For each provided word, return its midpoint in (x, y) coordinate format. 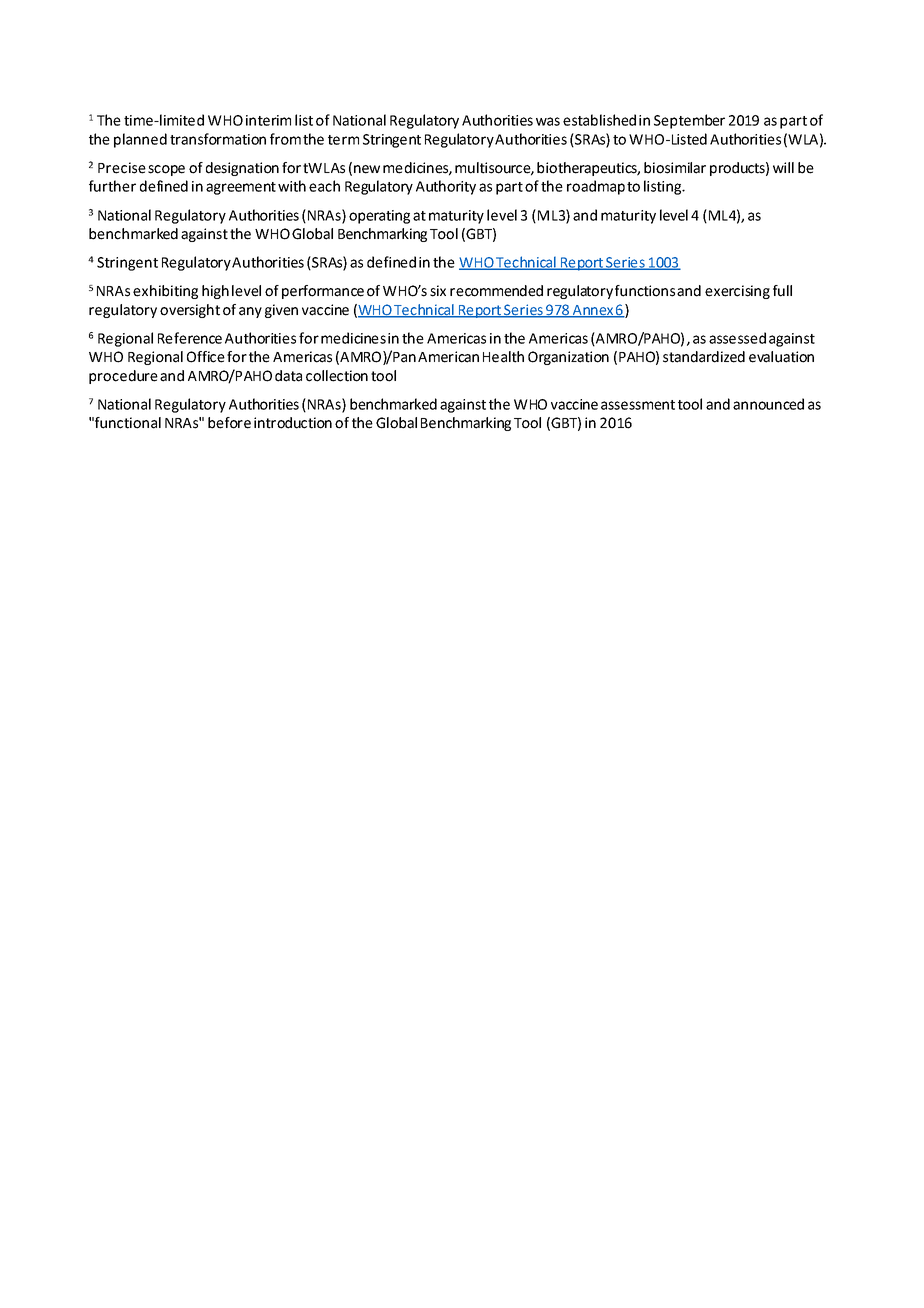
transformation (218, 139)
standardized (704, 357)
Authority (446, 187)
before (229, 423)
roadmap (596, 187)
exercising (737, 292)
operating (379, 217)
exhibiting (165, 292)
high (215, 292)
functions (645, 291)
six (438, 291)
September (689, 121)
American (448, 357)
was (548, 121)
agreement (241, 188)
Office (206, 357)
